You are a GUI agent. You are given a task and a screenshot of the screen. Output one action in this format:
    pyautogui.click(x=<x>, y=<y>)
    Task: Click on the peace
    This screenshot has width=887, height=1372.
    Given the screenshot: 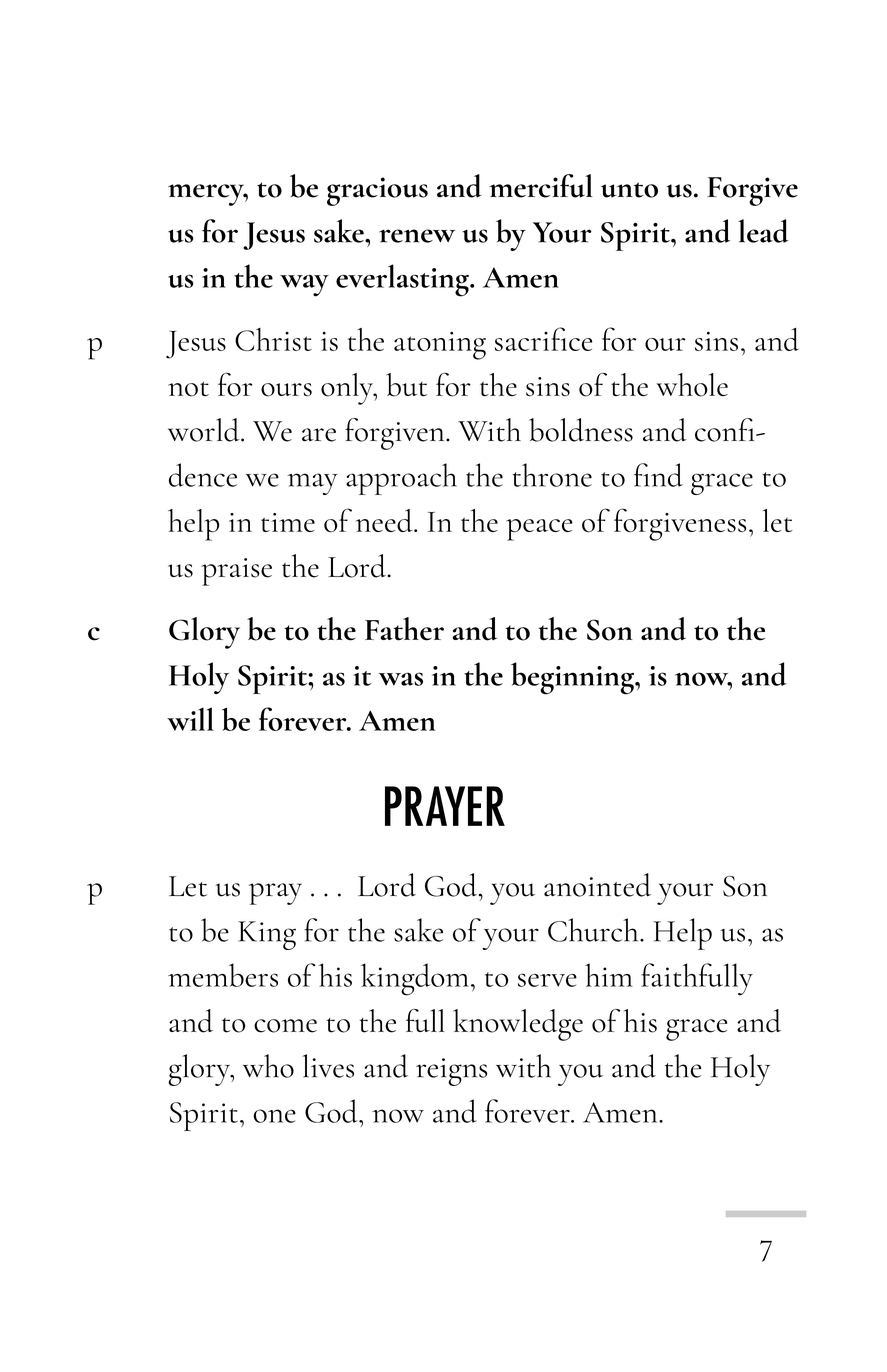 What is the action you would take?
    pyautogui.click(x=539, y=530)
